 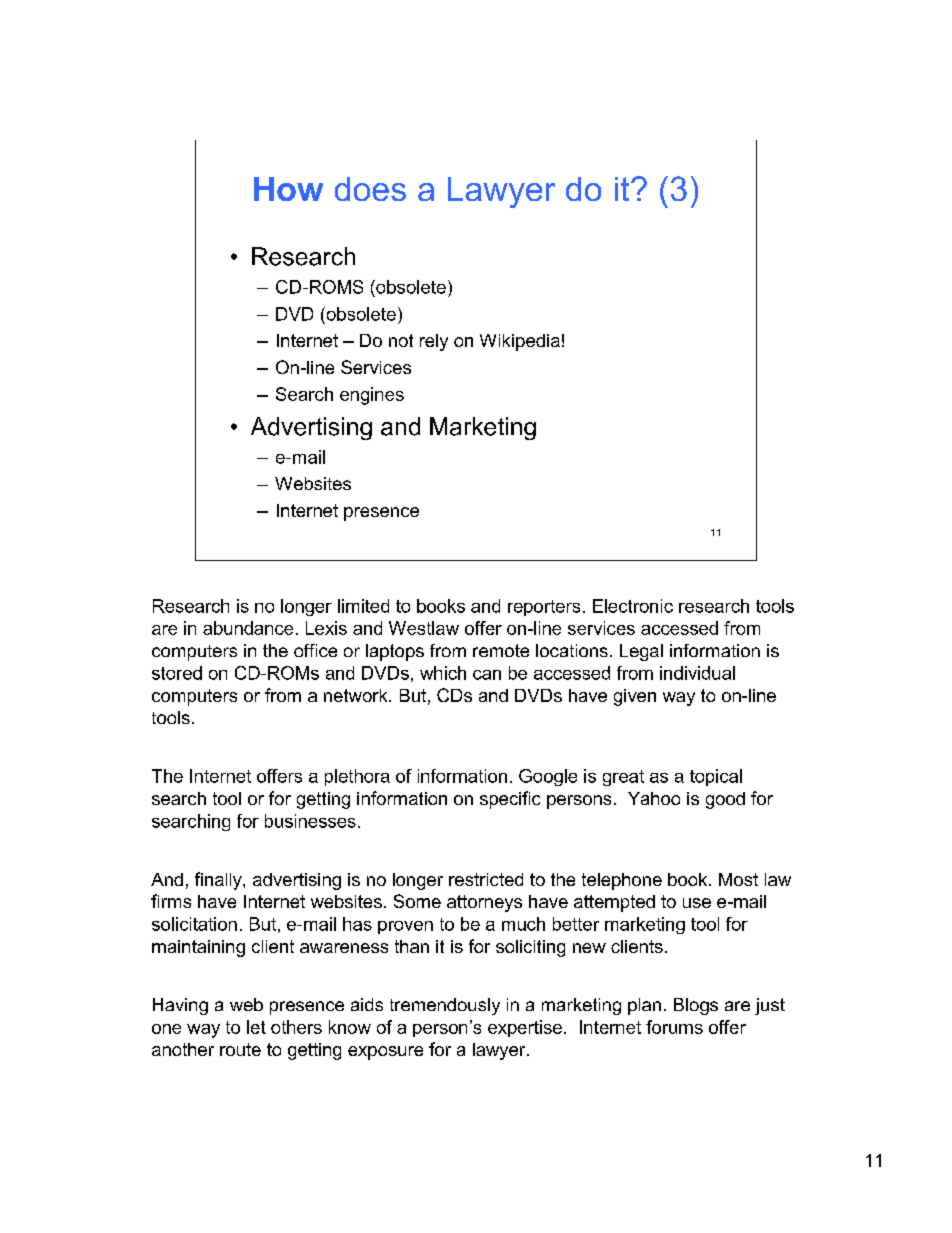 What do you see at coordinates (445, 1006) in the screenshot?
I see `tremendously` at bounding box center [445, 1006].
